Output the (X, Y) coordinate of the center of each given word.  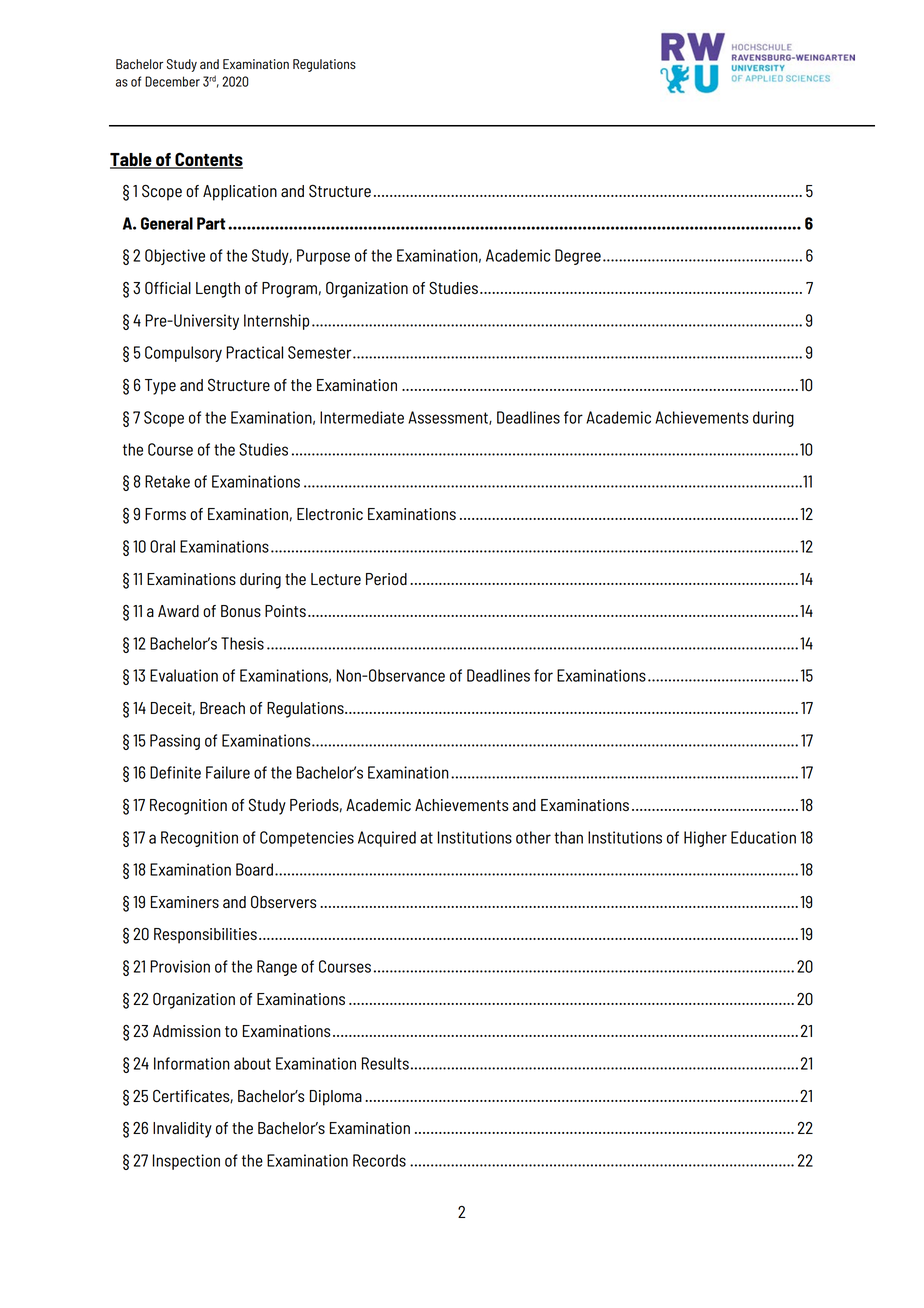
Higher (705, 839)
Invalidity (182, 1130)
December (172, 81)
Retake (167, 481)
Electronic (330, 514)
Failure (228, 772)
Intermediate (362, 417)
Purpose (323, 257)
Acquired (387, 839)
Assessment (449, 418)
